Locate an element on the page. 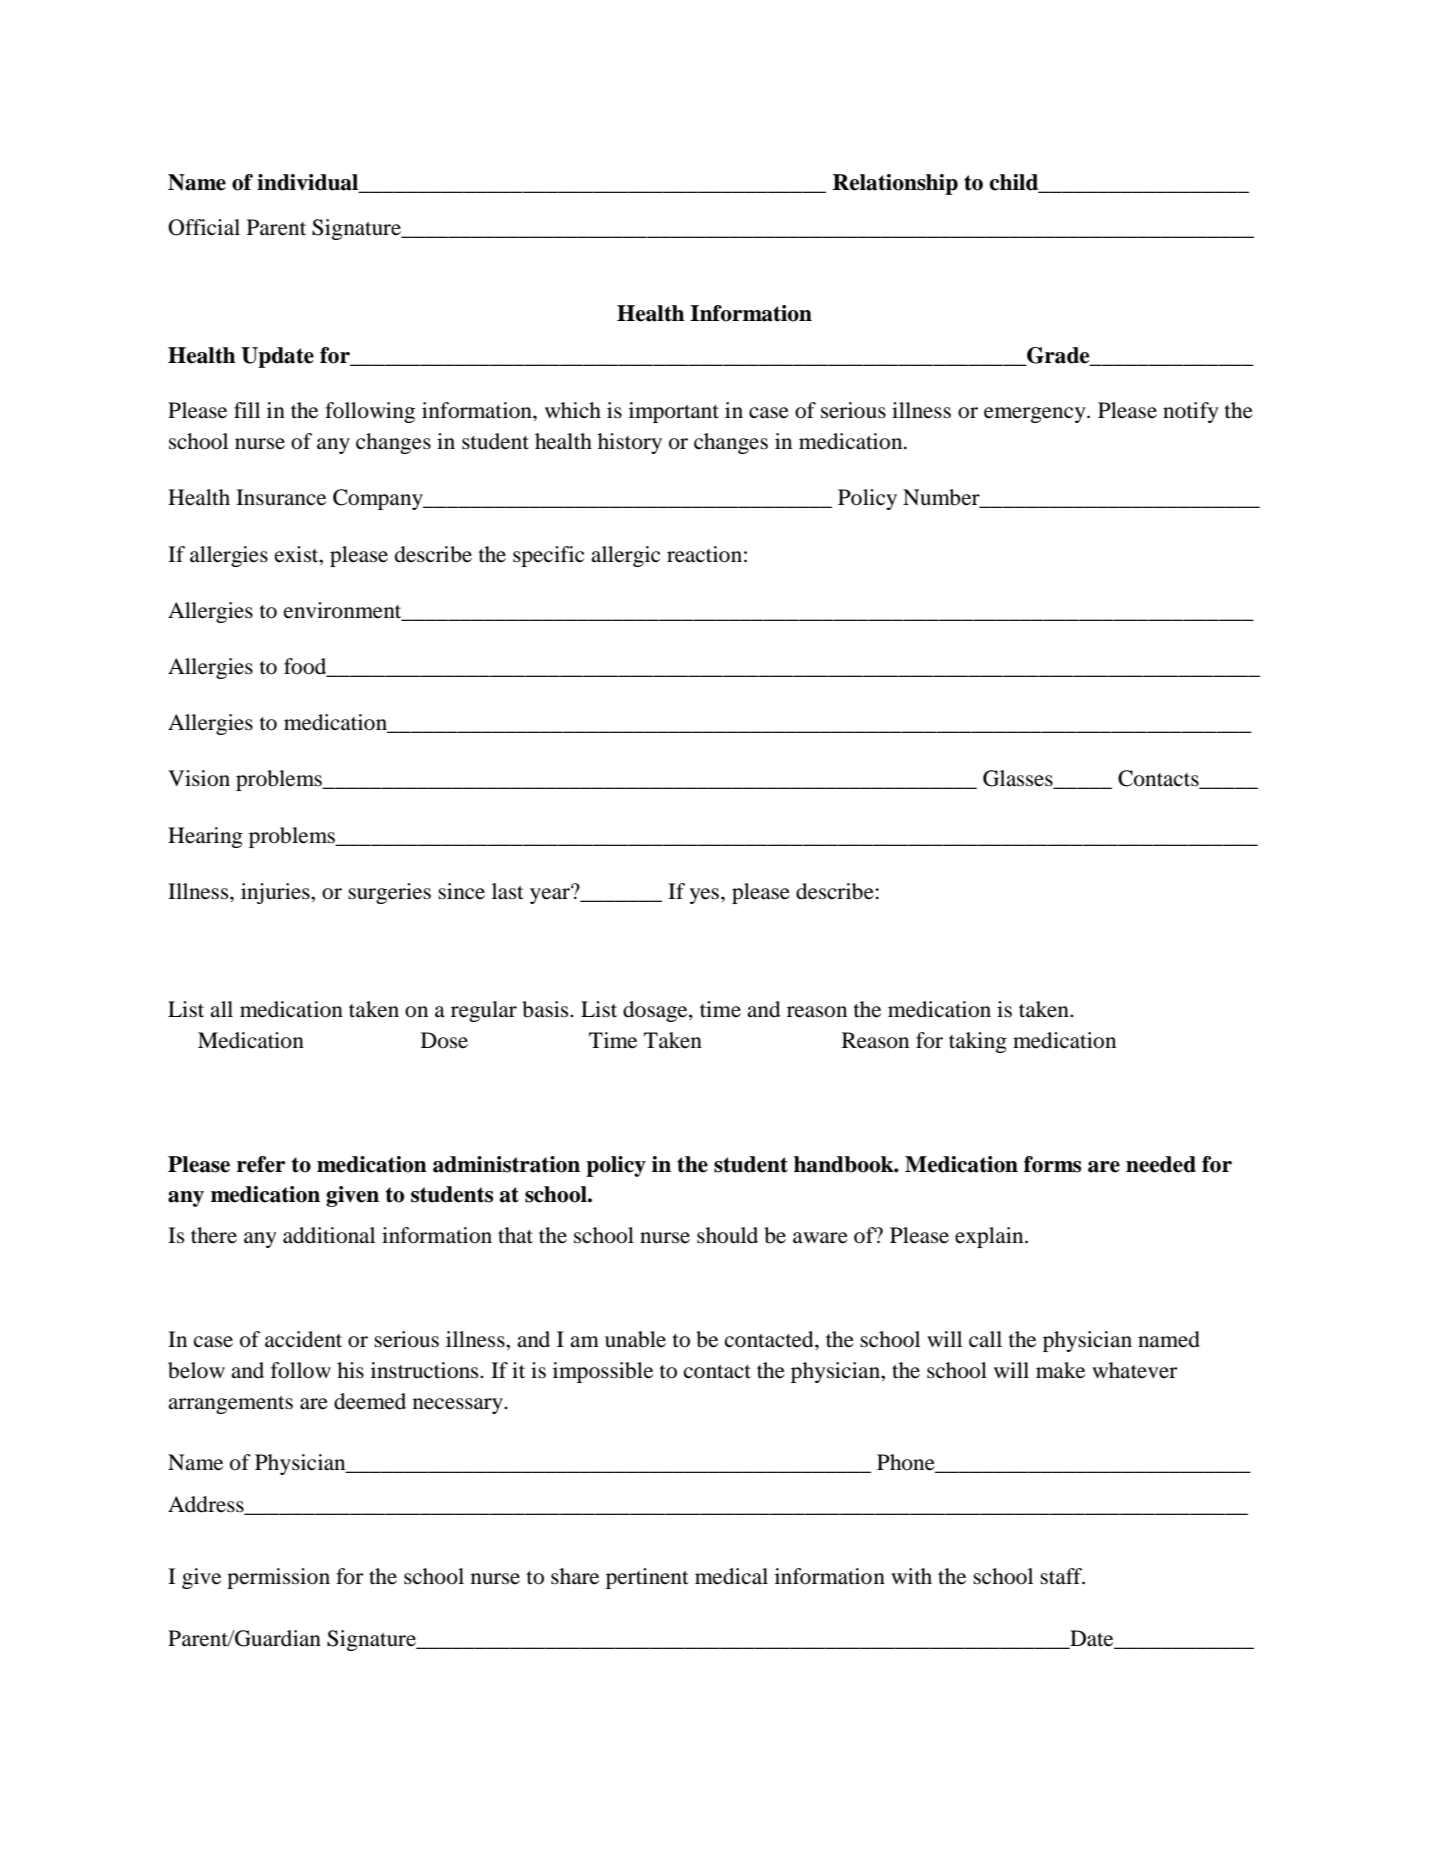  permission is located at coordinates (278, 1578).
